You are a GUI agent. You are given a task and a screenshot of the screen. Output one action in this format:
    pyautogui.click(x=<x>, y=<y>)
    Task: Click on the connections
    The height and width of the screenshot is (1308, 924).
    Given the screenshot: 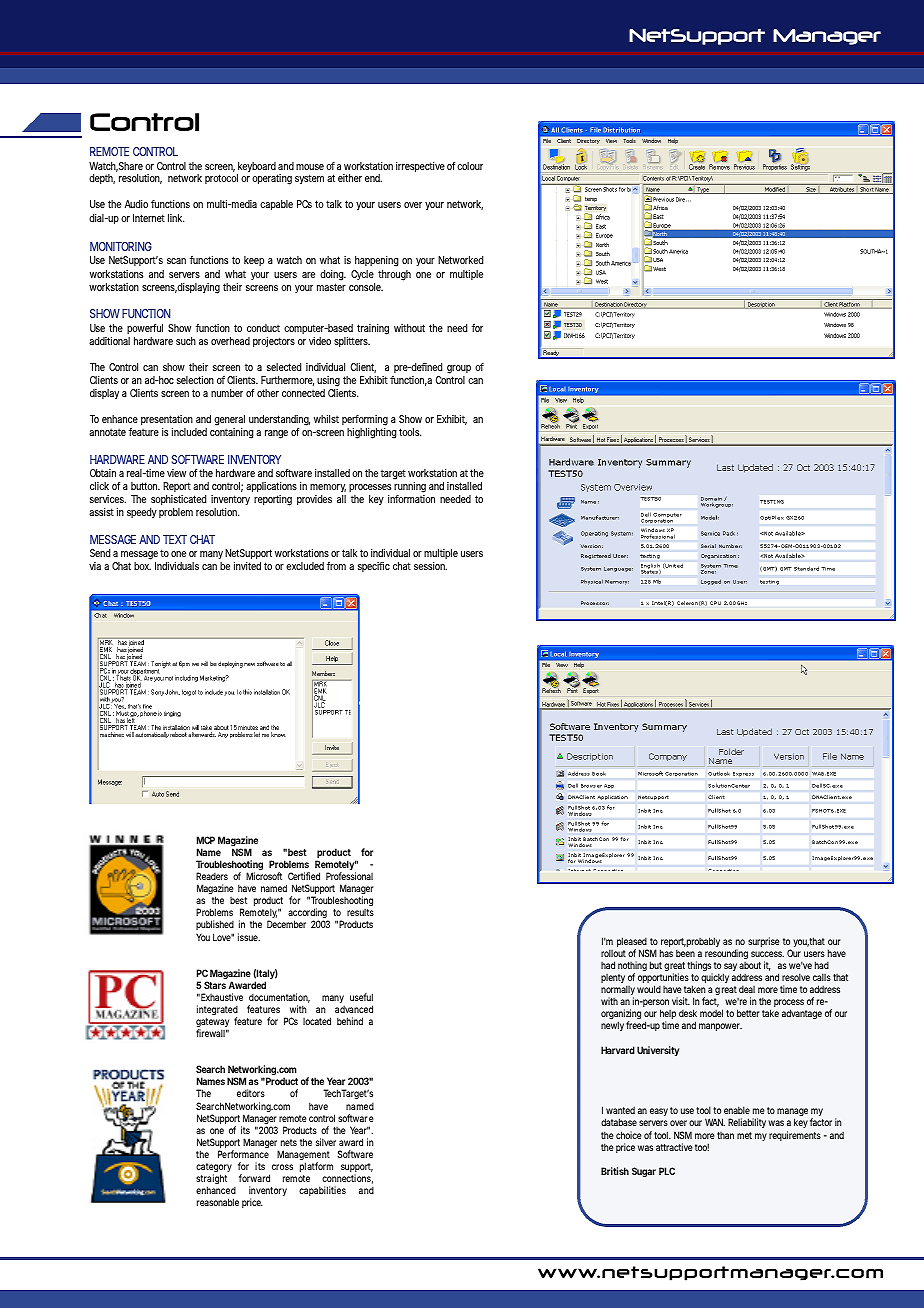 What is the action you would take?
    pyautogui.click(x=347, y=1179)
